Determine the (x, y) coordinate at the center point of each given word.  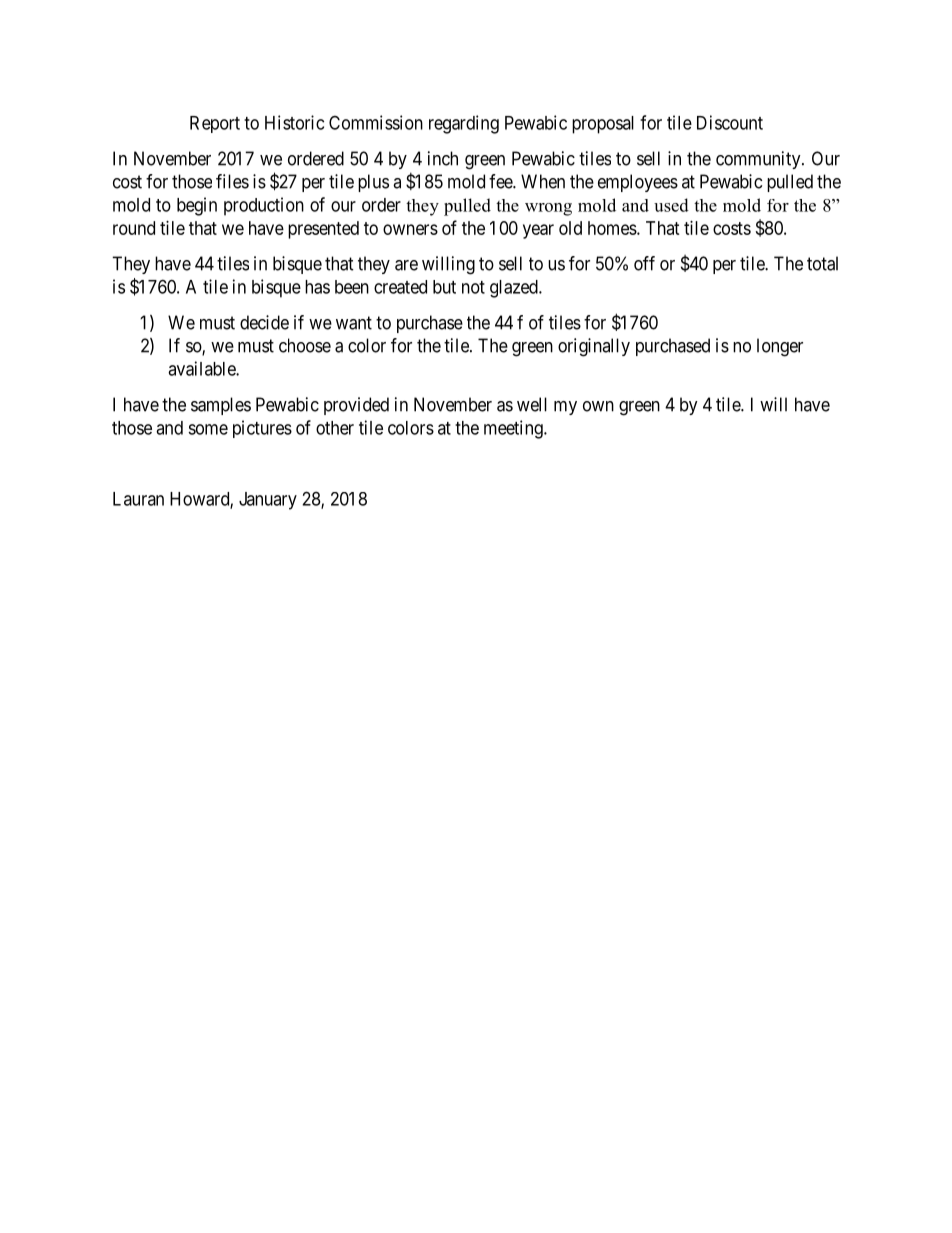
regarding (464, 124)
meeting (514, 429)
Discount (730, 122)
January (268, 501)
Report (215, 124)
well (532, 404)
